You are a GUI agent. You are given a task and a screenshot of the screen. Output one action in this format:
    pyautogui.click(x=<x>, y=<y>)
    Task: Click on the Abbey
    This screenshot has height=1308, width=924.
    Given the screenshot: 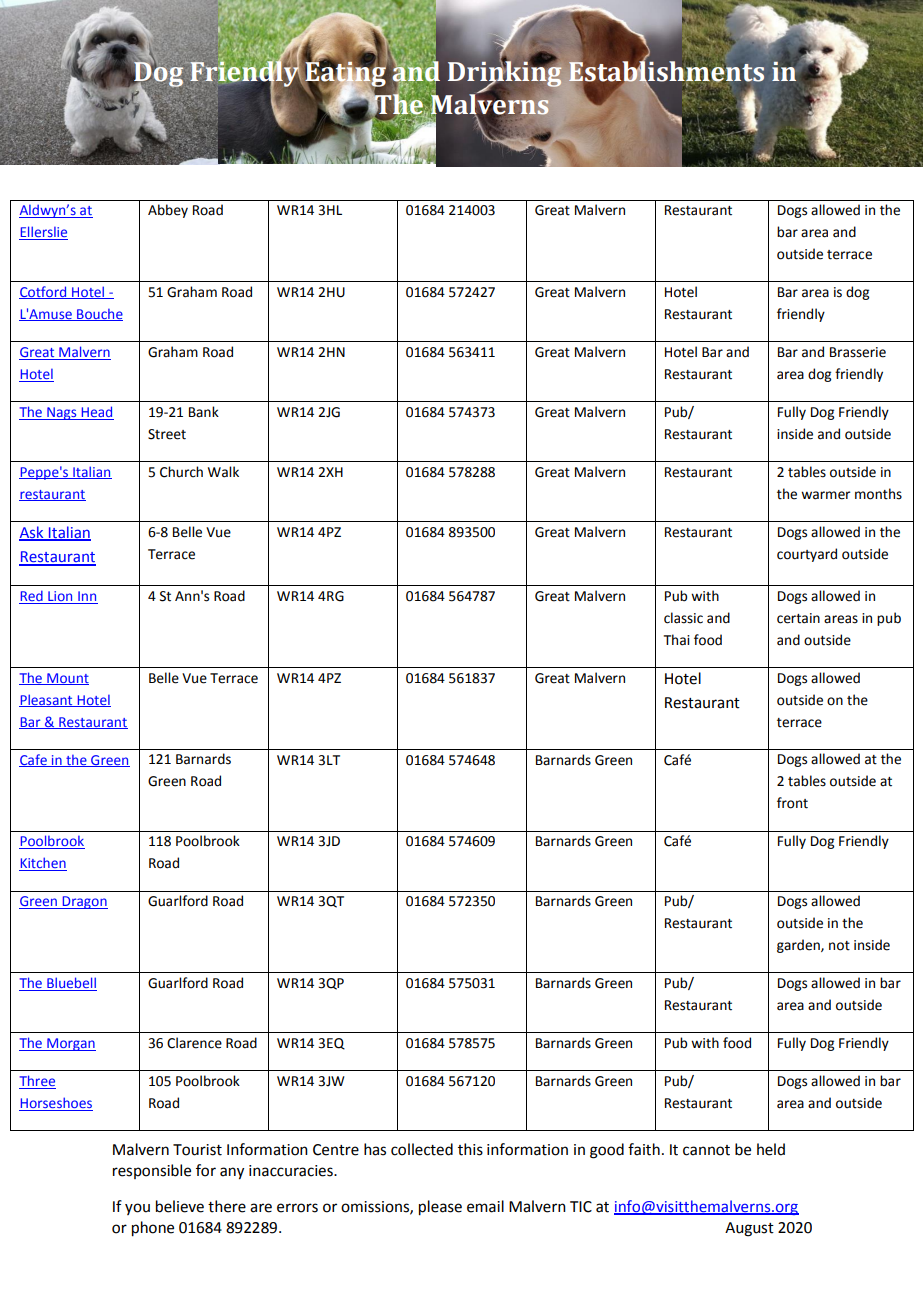 What is the action you would take?
    pyautogui.click(x=168, y=211)
